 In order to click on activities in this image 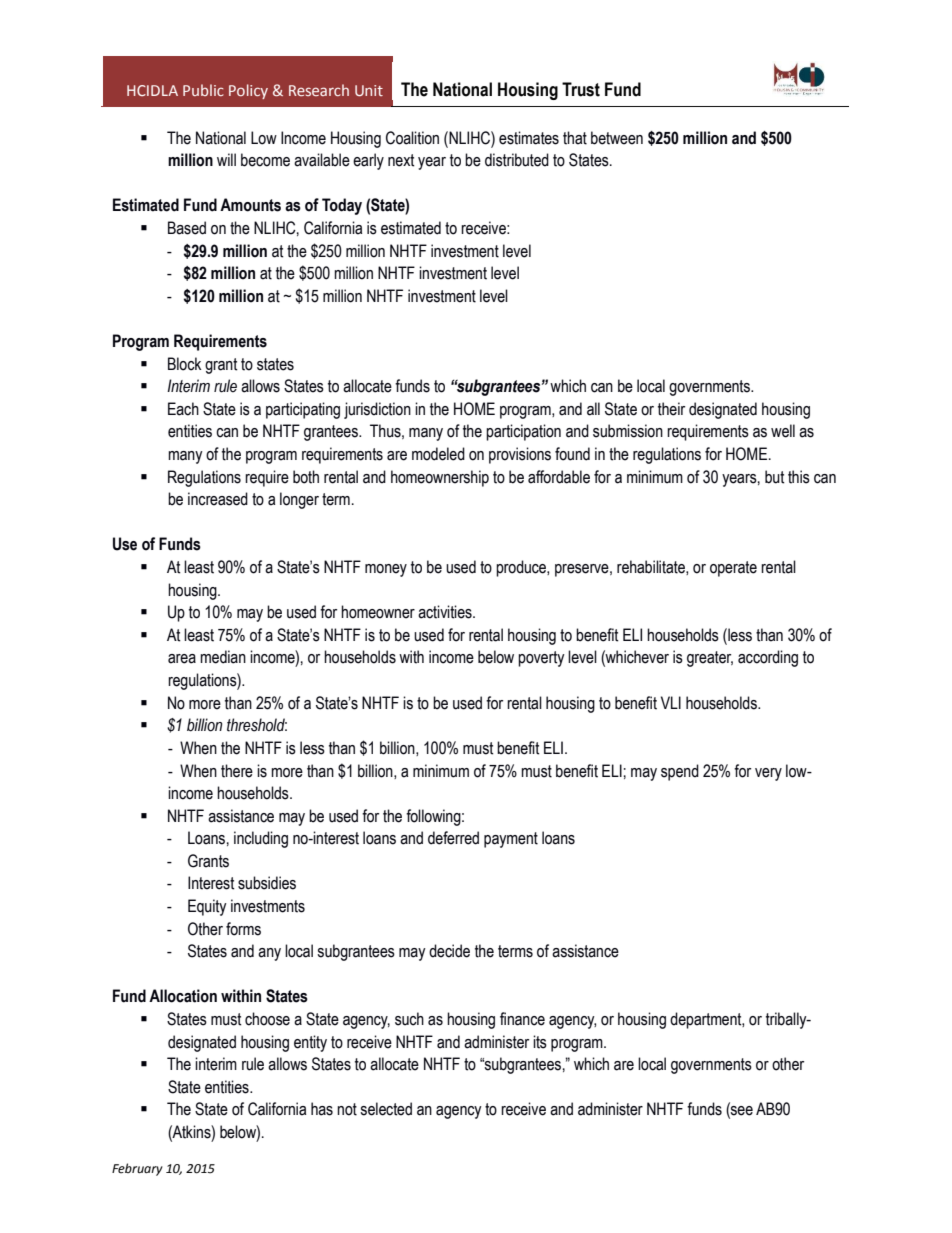, I will do `click(446, 612)`.
